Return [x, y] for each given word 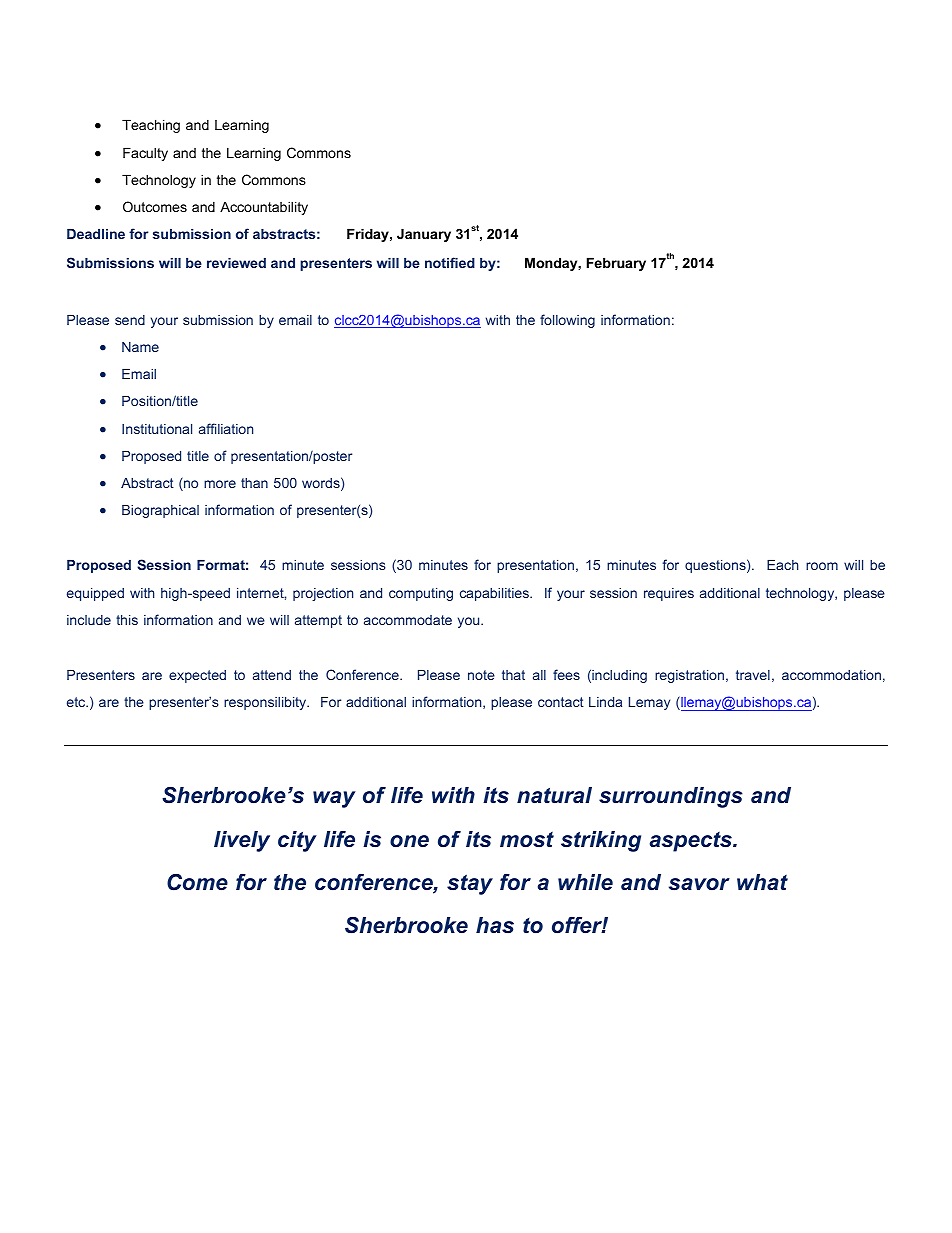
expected [197, 676]
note [481, 675]
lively [242, 841]
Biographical [160, 511]
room [822, 566]
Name [140, 347]
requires [669, 594]
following [567, 321]
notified [450, 262]
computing [421, 594]
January [424, 235]
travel [753, 675]
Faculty [145, 154]
